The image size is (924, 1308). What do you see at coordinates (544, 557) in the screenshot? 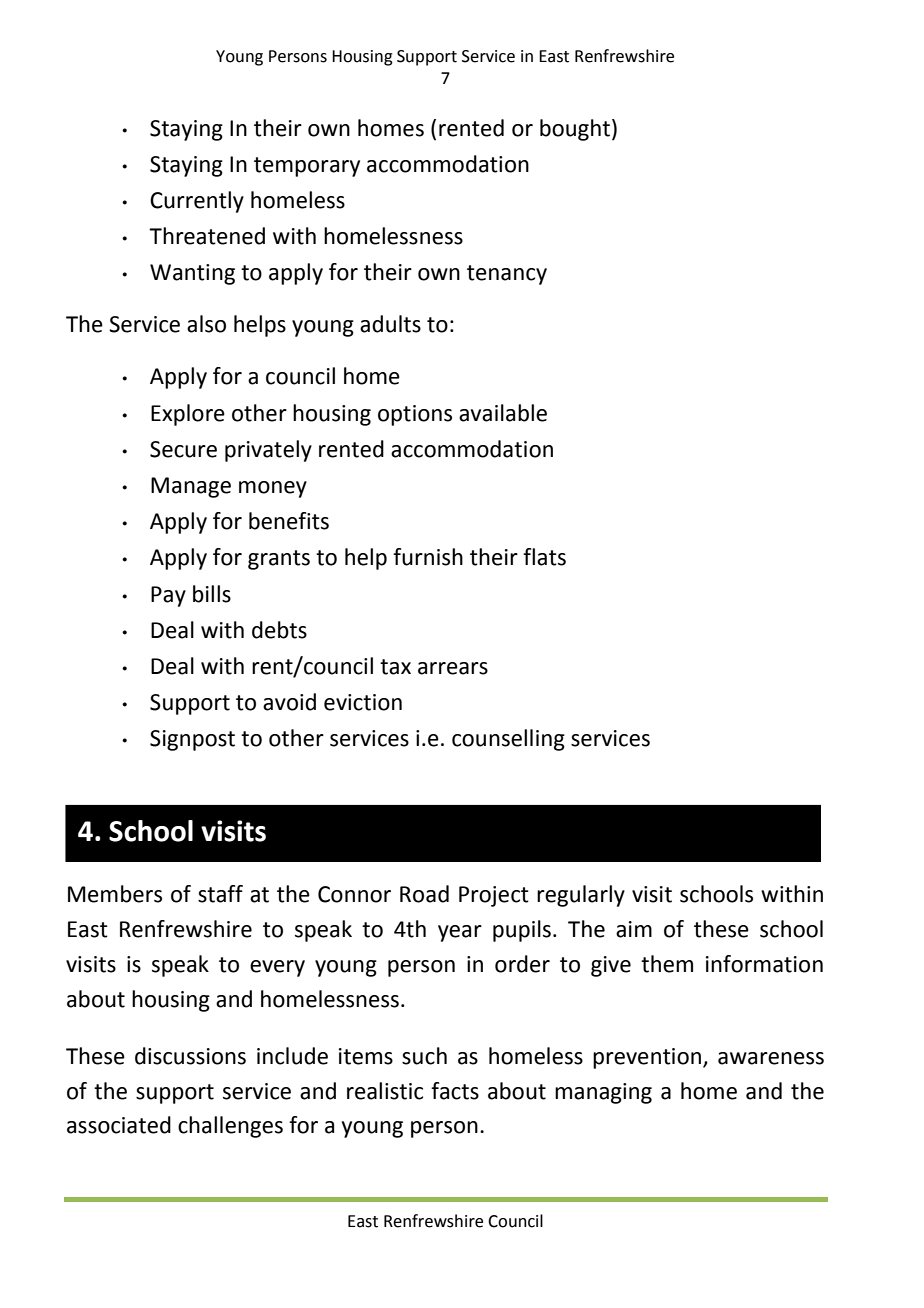
I see `flats` at bounding box center [544, 557].
